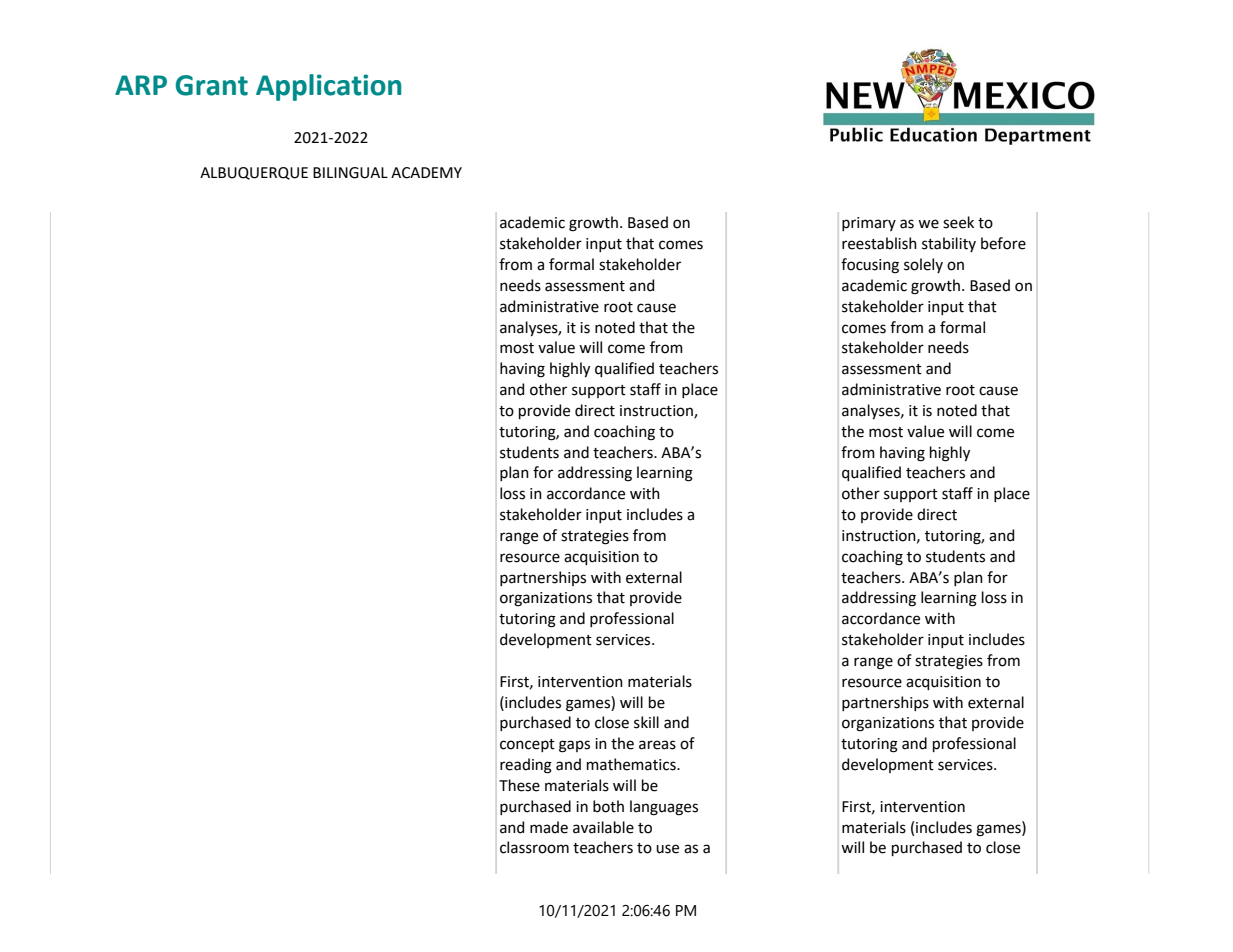  Describe the element at coordinates (211, 85) in the page. I see `Grant` at that location.
